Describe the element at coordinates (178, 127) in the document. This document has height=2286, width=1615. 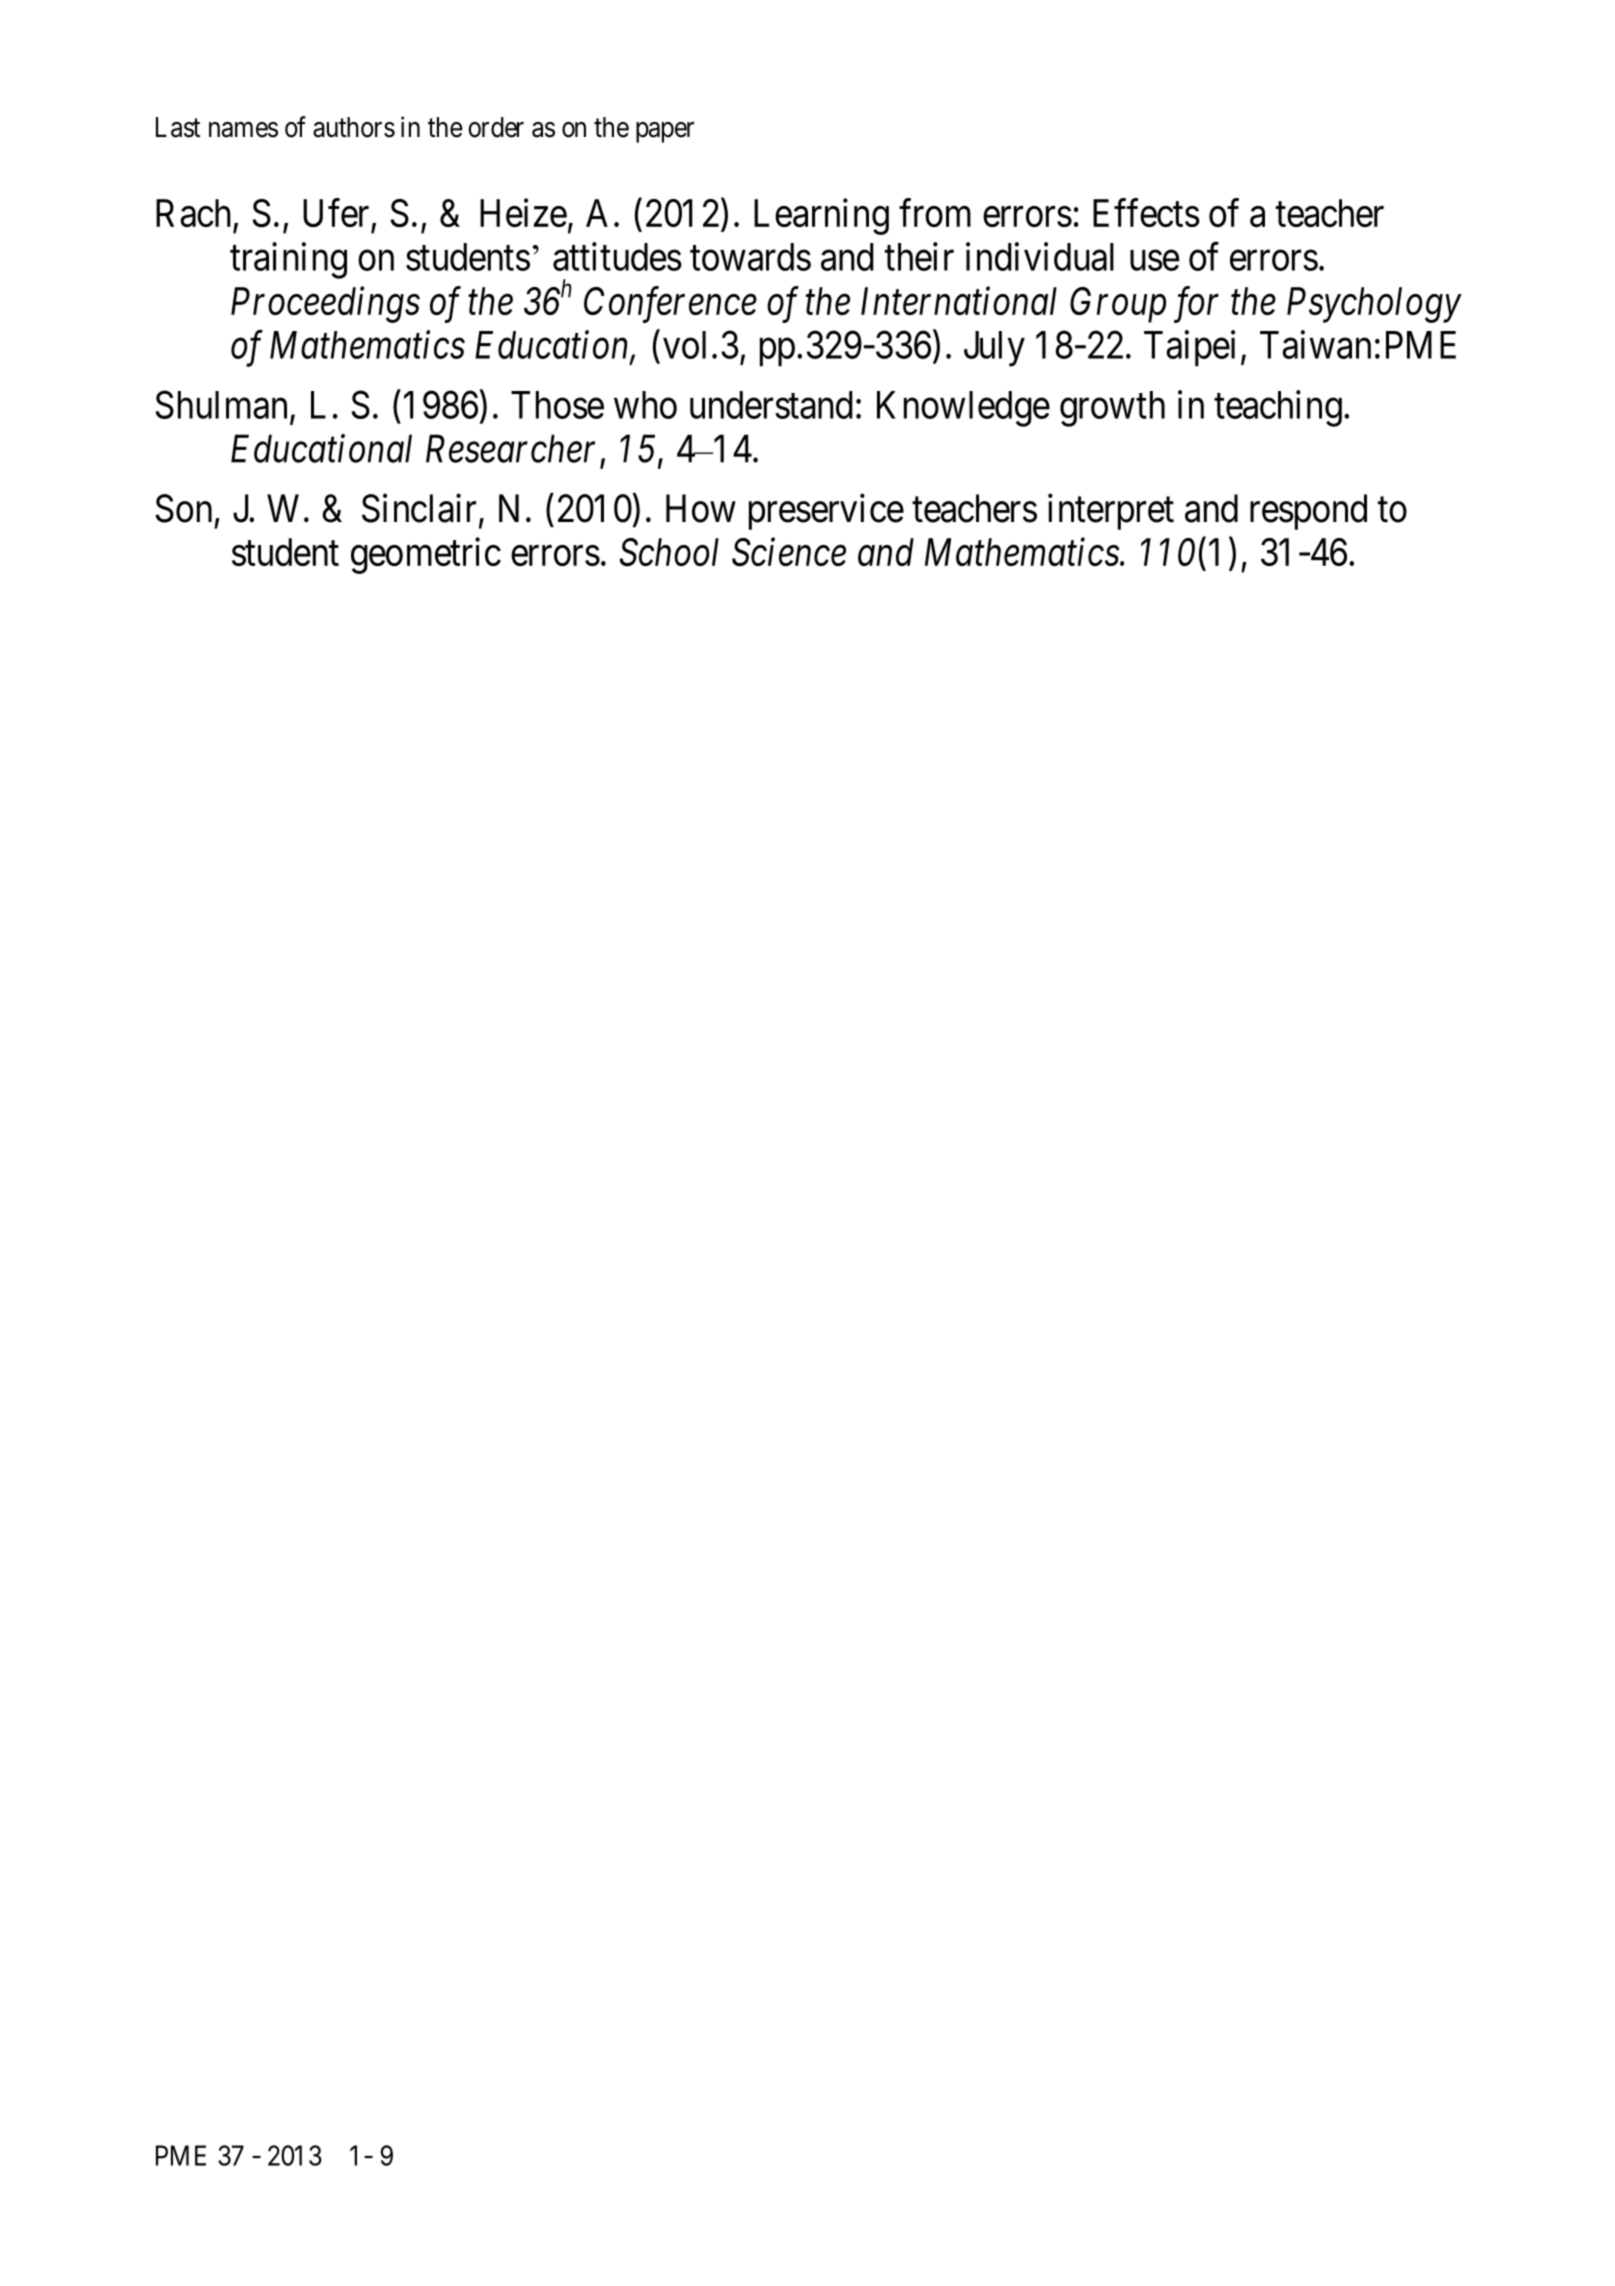
I see `Last` at that location.
